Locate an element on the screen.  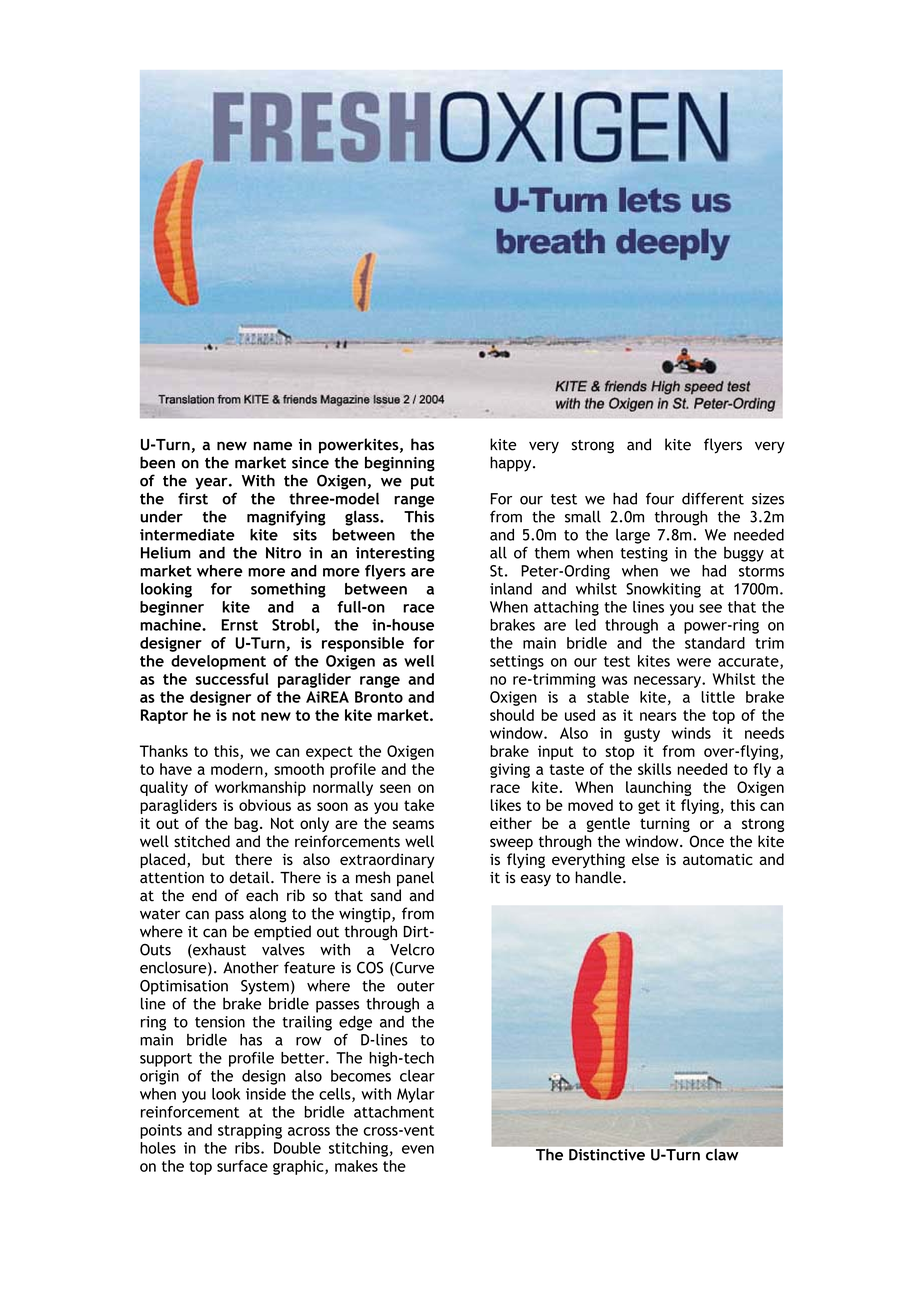
name is located at coordinates (272, 446).
